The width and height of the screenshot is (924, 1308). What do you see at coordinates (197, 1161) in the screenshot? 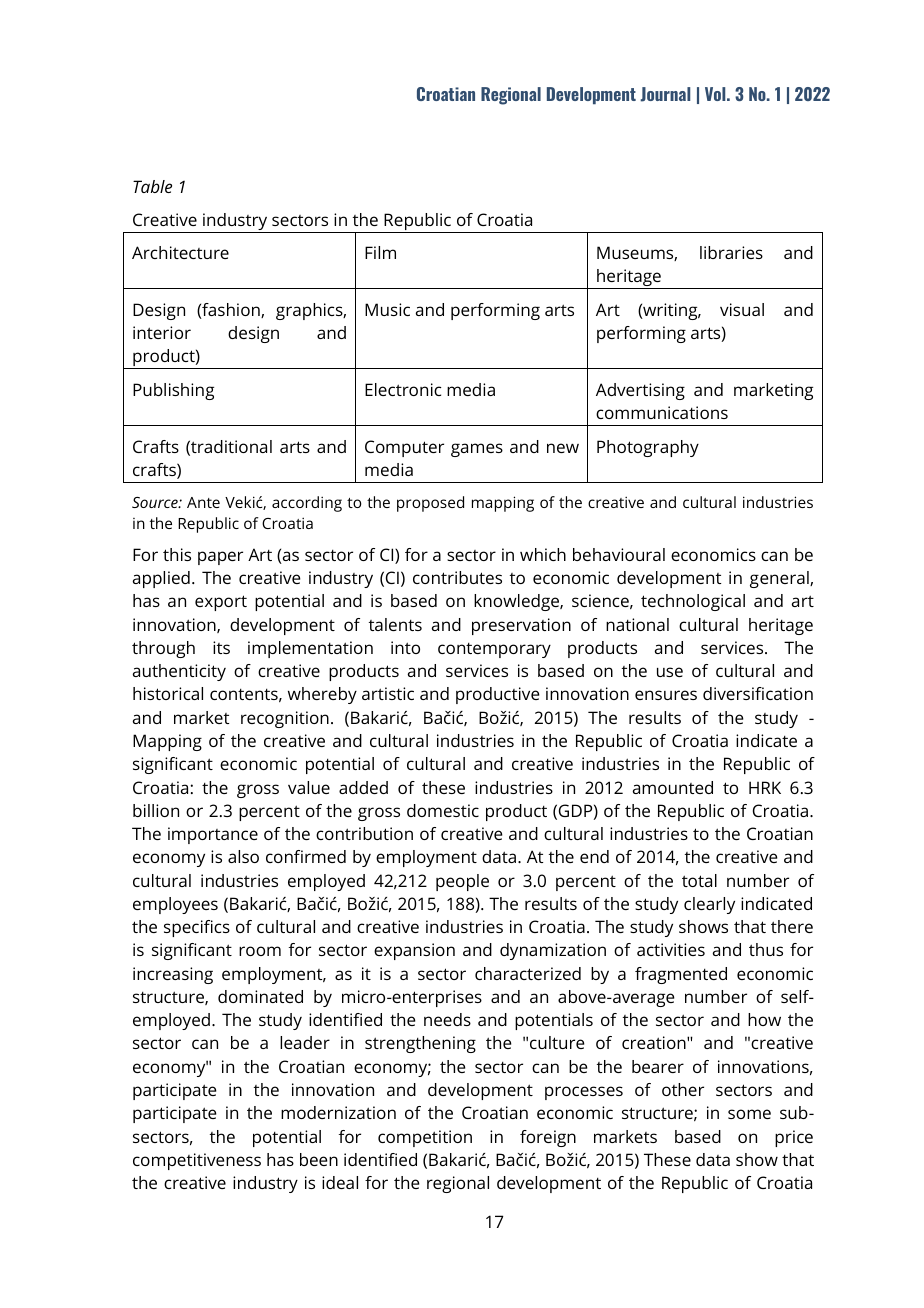
I see `competitiveness` at bounding box center [197, 1161].
